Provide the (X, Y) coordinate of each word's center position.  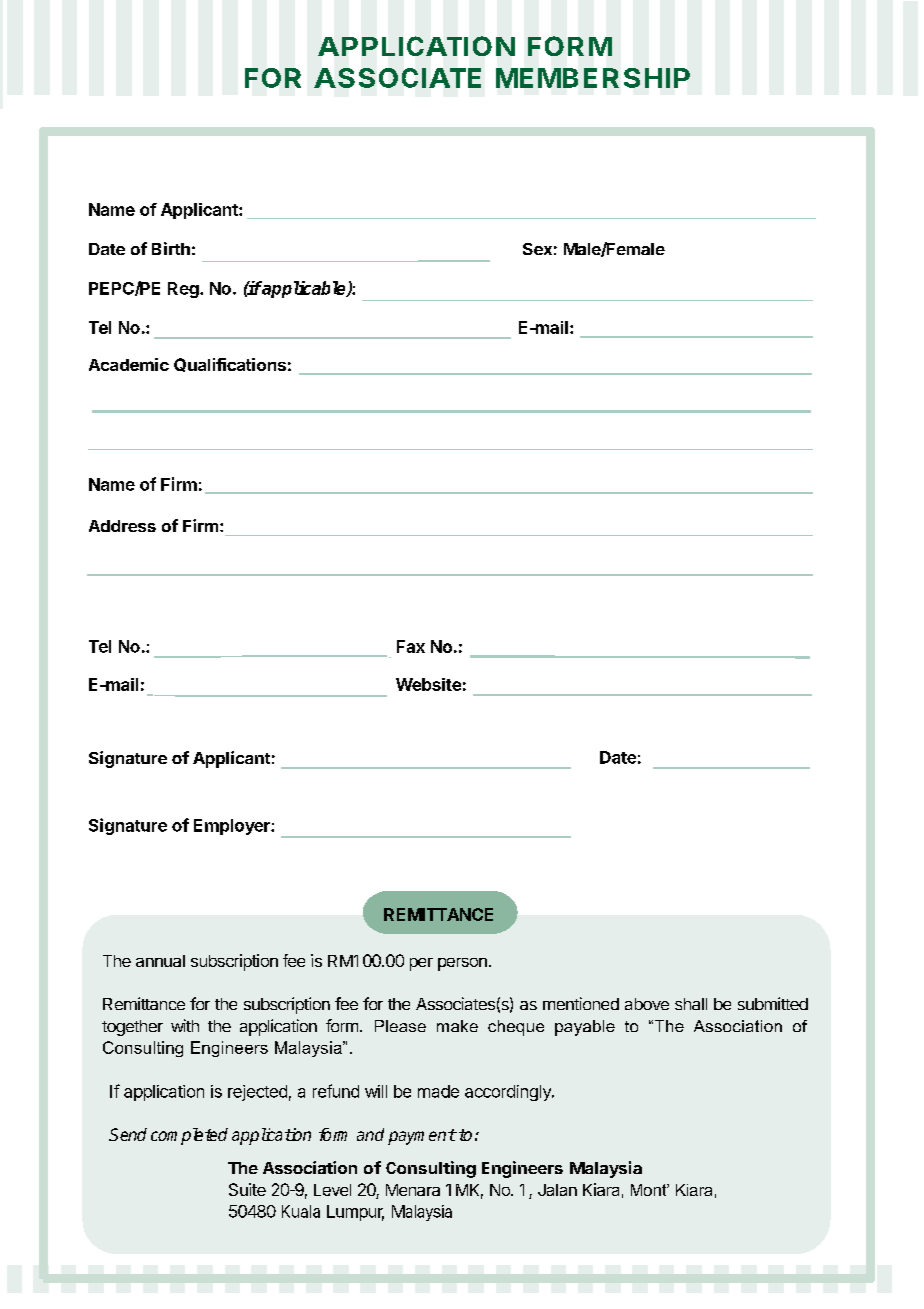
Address (122, 526)
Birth (171, 248)
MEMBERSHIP (593, 78)
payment (422, 1137)
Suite (247, 1189)
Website (428, 684)
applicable (304, 289)
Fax (411, 646)
